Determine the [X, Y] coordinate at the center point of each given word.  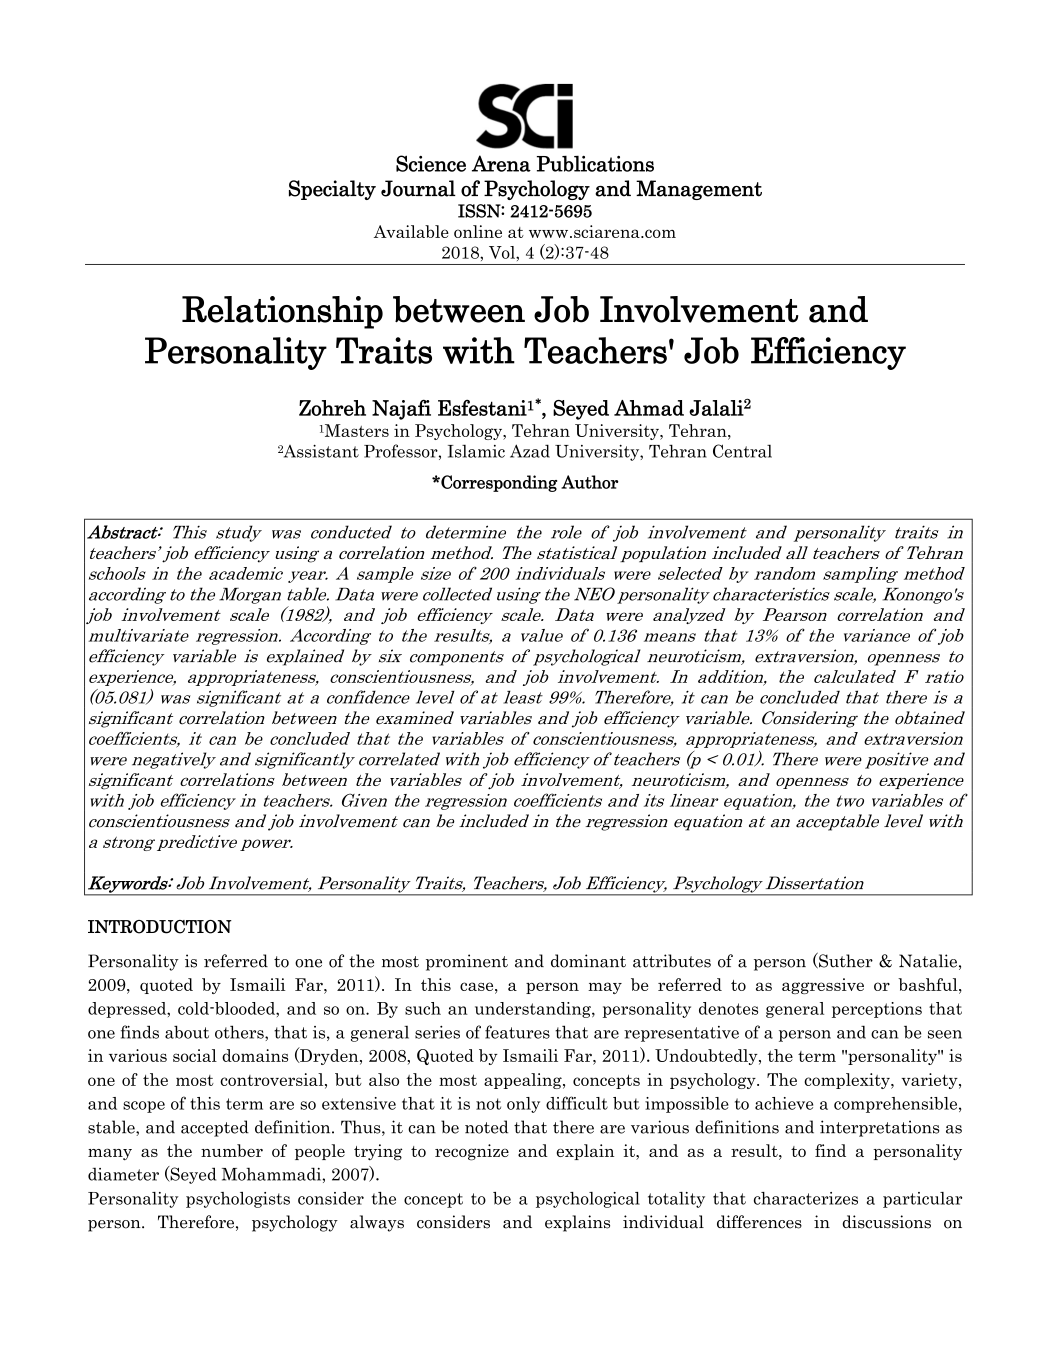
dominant [588, 961]
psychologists [238, 1200]
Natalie [928, 961]
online [478, 231]
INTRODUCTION [160, 927]
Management [699, 190]
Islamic [476, 451]
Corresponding [498, 483]
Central [742, 451]
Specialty [332, 190]
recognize [472, 1152]
